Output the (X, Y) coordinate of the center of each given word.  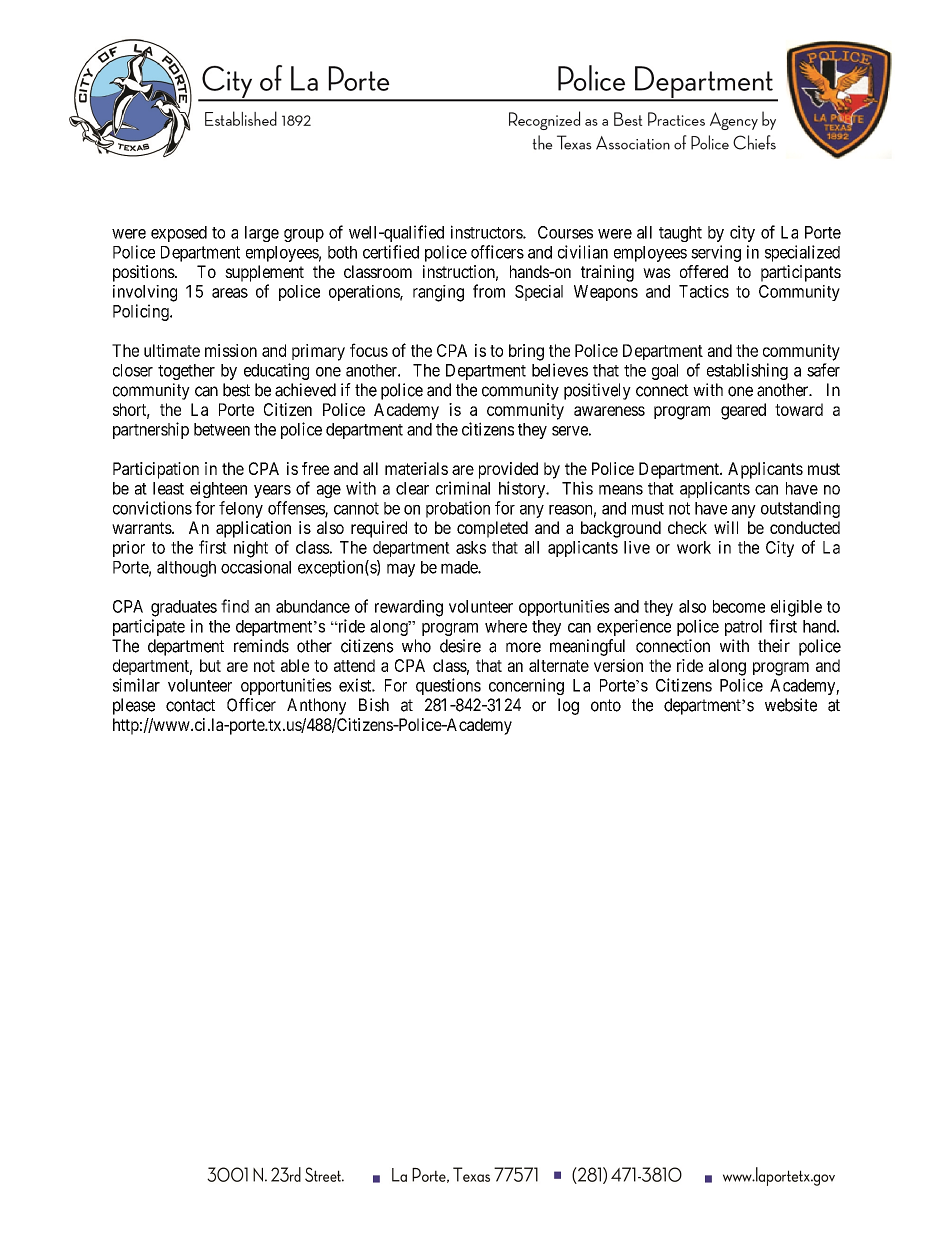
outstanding (800, 509)
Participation (156, 470)
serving (716, 253)
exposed (179, 234)
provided (508, 470)
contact (190, 705)
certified (391, 252)
